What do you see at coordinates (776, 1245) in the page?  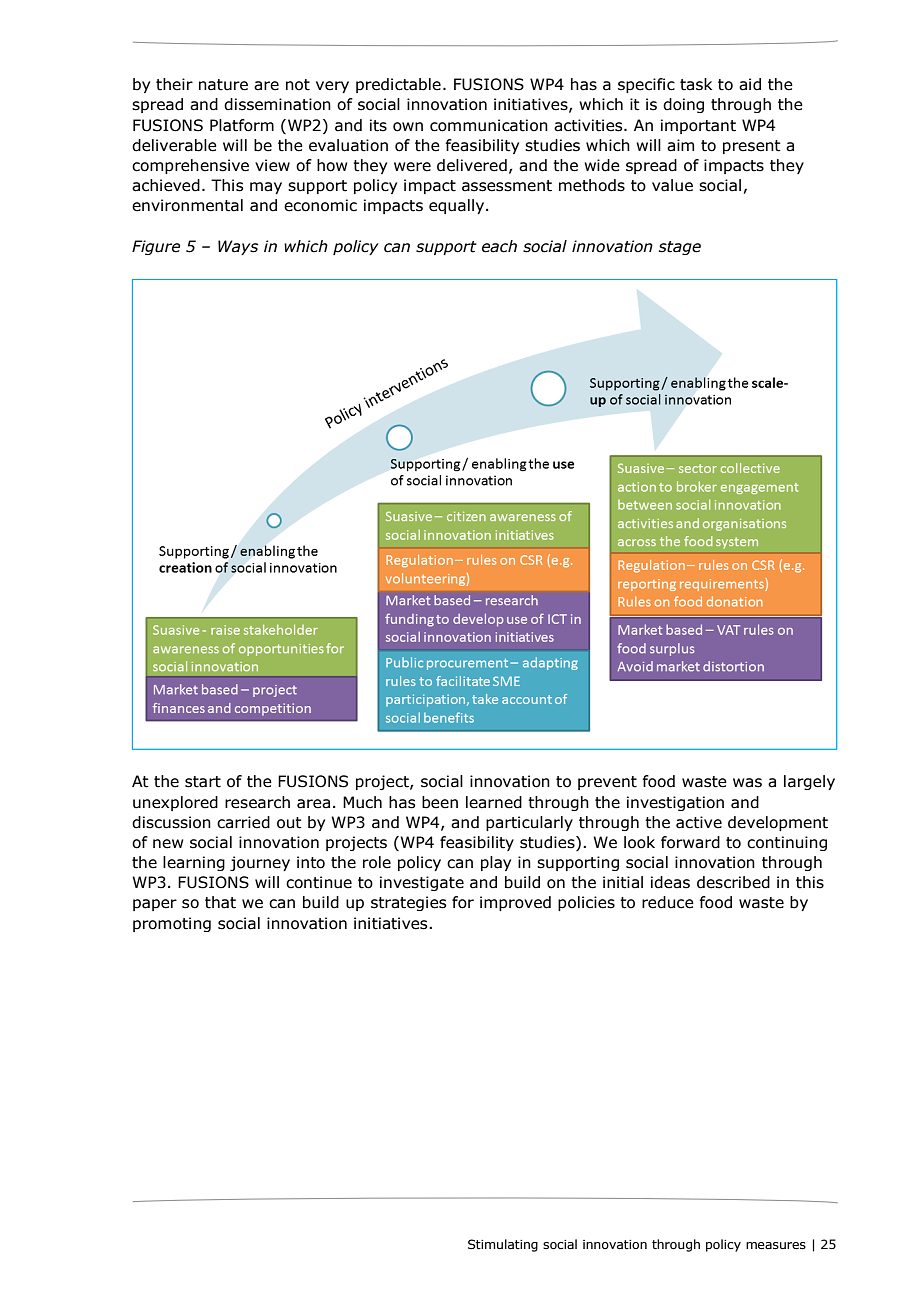 I see `measures` at bounding box center [776, 1245].
